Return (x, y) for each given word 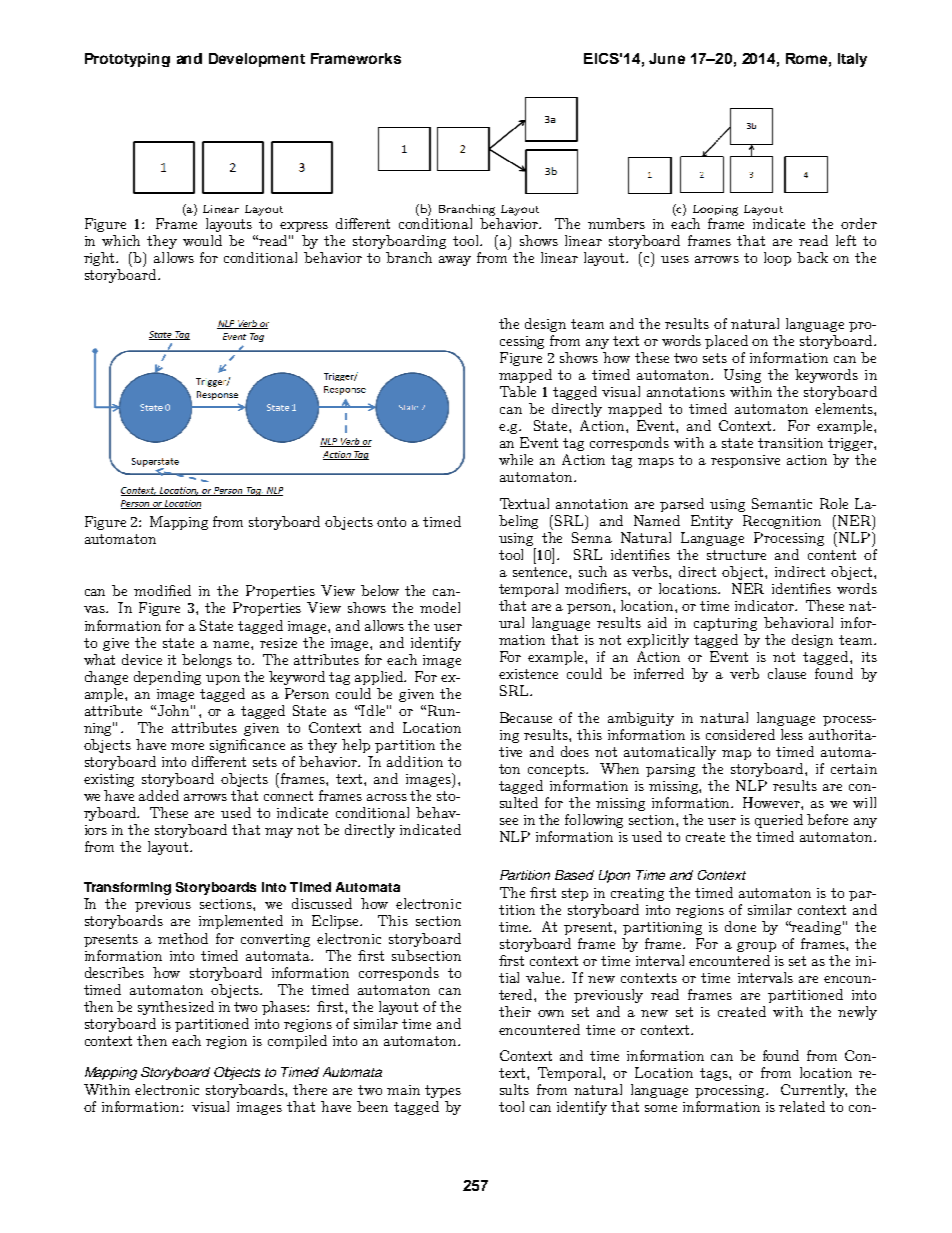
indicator (766, 605)
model (440, 607)
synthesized (176, 1008)
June (667, 58)
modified (162, 590)
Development (257, 60)
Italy (852, 60)
